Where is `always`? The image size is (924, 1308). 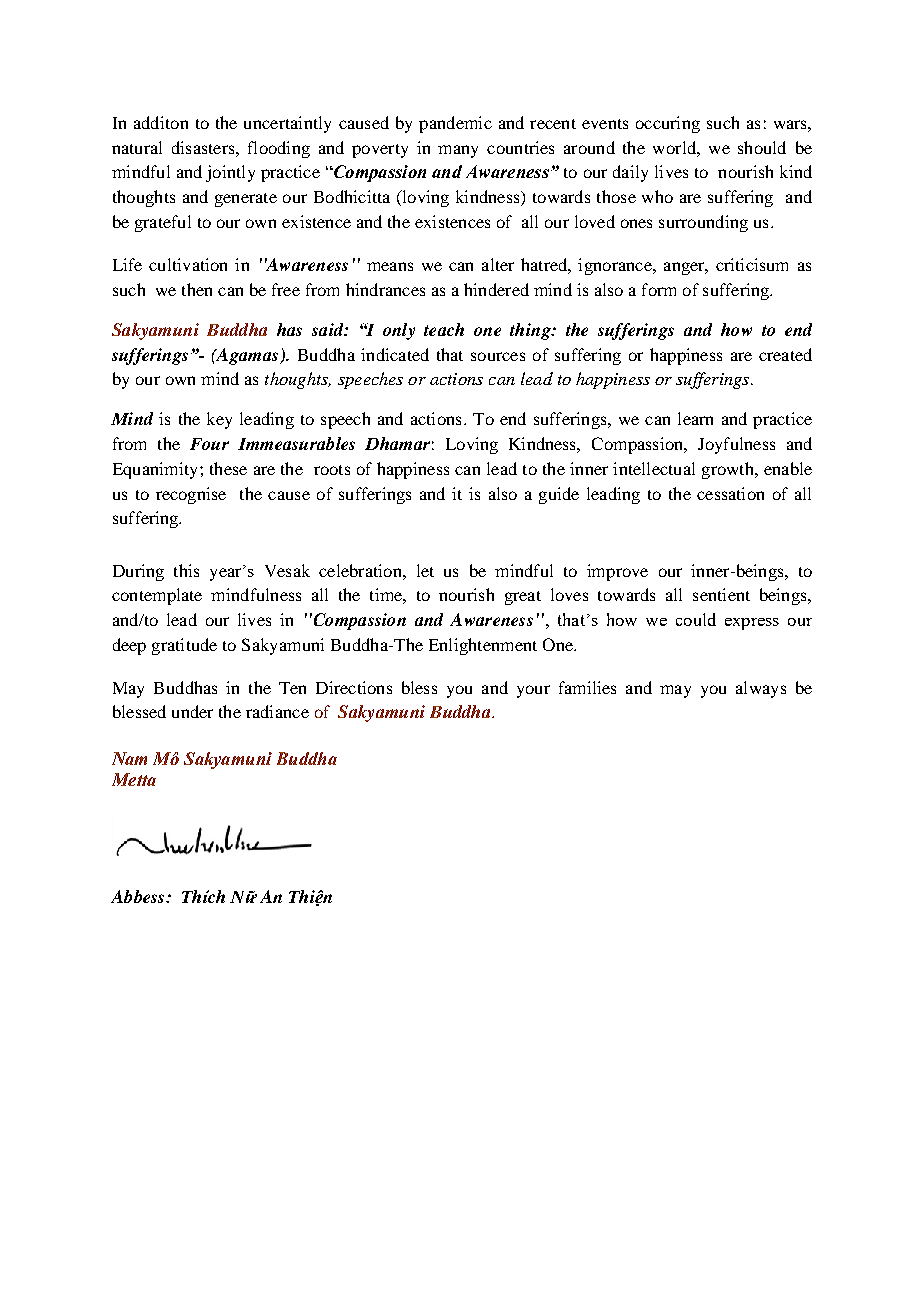 always is located at coordinates (761, 689).
